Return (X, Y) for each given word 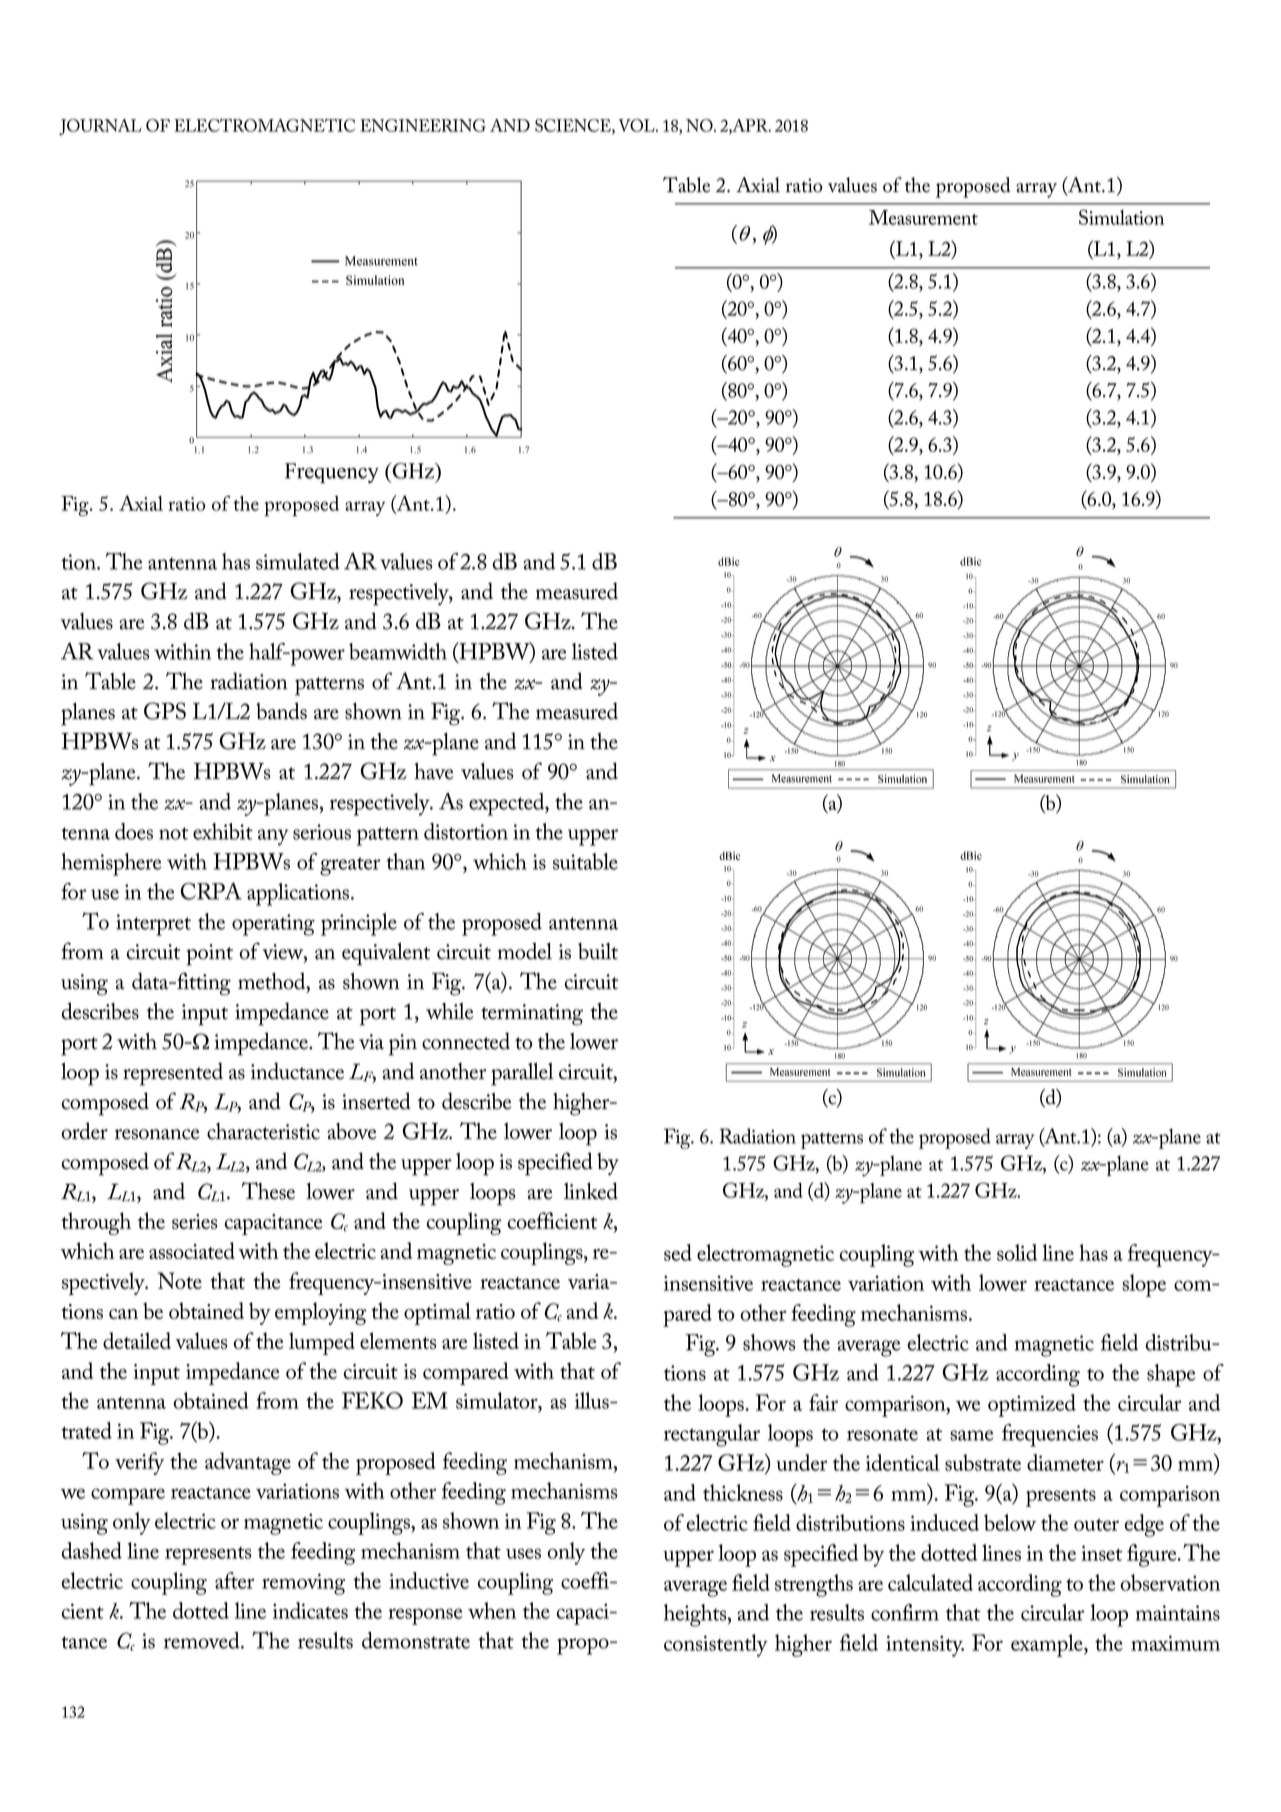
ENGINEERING (423, 125)
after (234, 1580)
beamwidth (398, 651)
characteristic (263, 1131)
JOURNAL (100, 127)
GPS (165, 711)
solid (1017, 1252)
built (598, 951)
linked (591, 1191)
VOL (638, 125)
